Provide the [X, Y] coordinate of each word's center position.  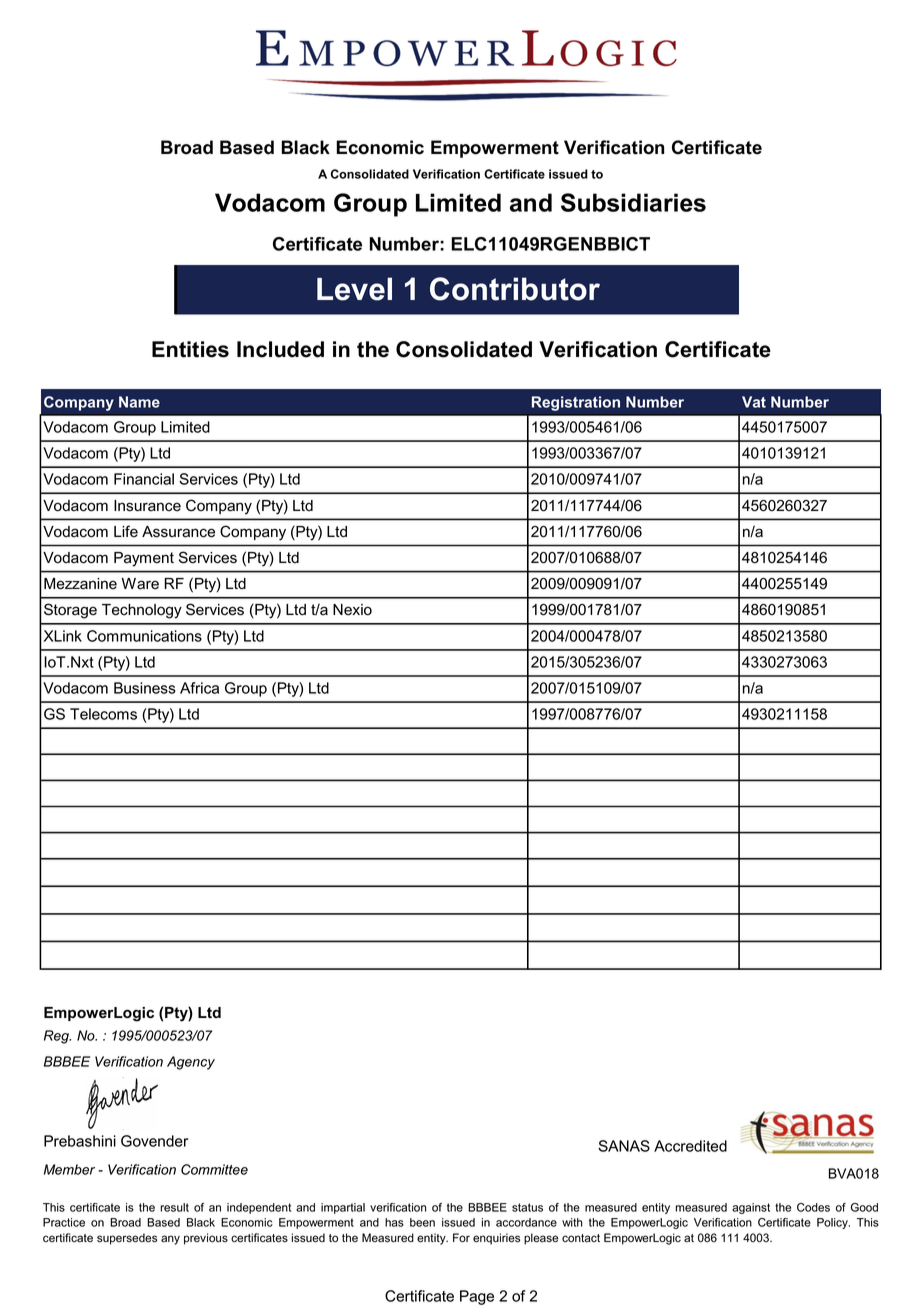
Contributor [515, 289]
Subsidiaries [633, 202]
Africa [199, 688]
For [461, 1238]
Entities [190, 349]
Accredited [690, 1146]
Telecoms [103, 714]
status [527, 1207]
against [751, 1208]
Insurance [147, 506]
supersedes [127, 1239]
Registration [576, 403]
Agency [191, 1063]
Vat [754, 402]
